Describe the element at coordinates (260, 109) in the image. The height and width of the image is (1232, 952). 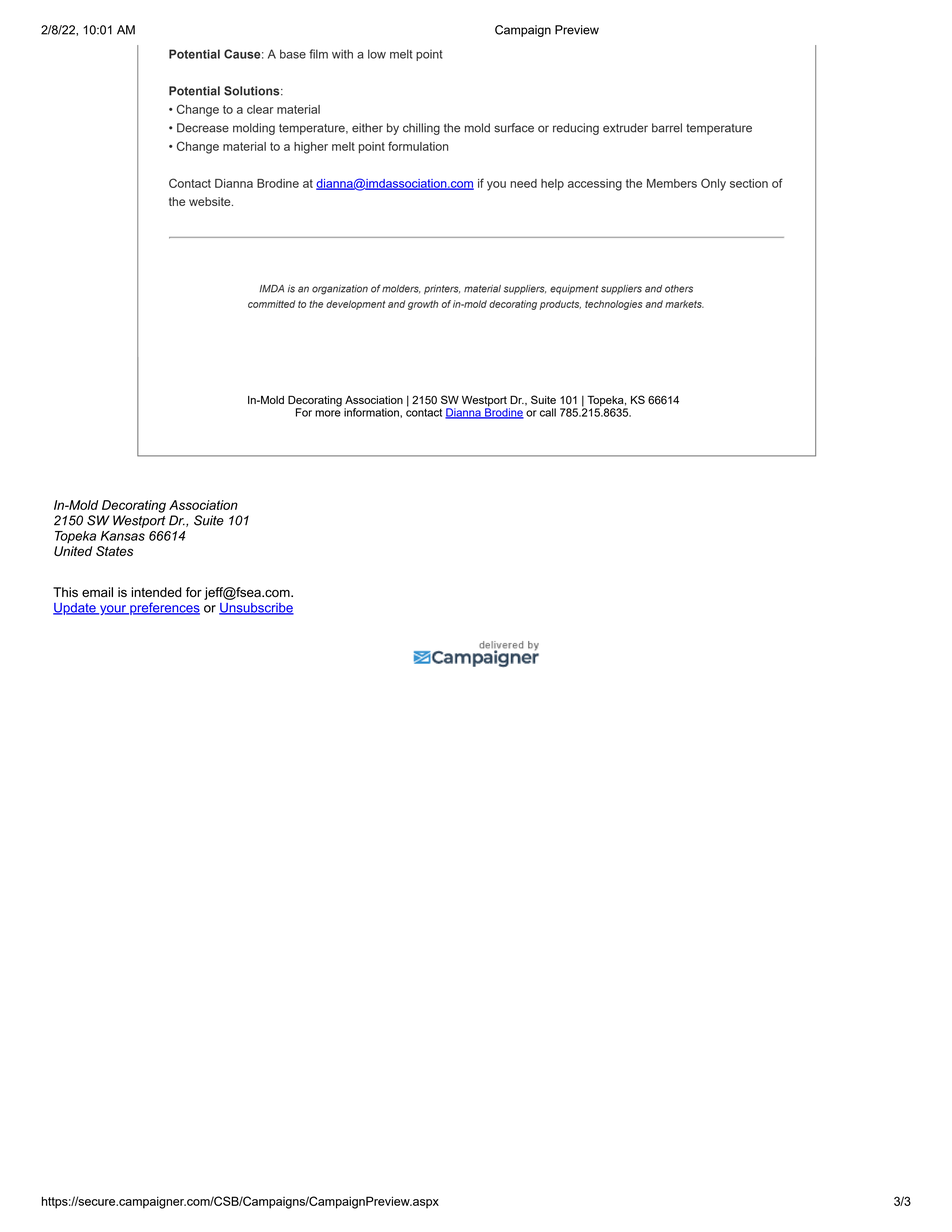
I see `clear` at that location.
